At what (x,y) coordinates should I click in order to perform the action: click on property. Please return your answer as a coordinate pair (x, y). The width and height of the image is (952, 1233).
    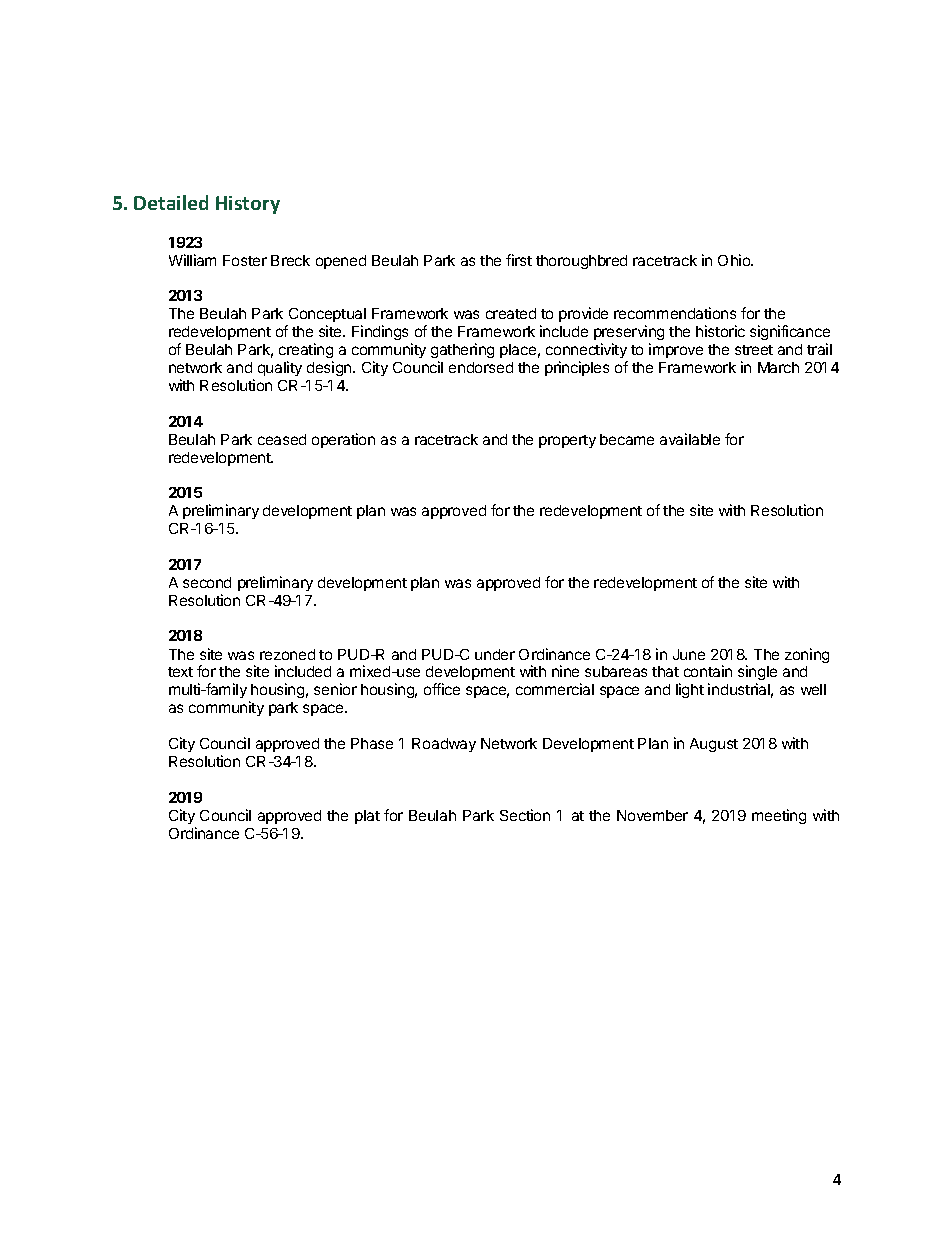
    Looking at the image, I should click on (567, 441).
